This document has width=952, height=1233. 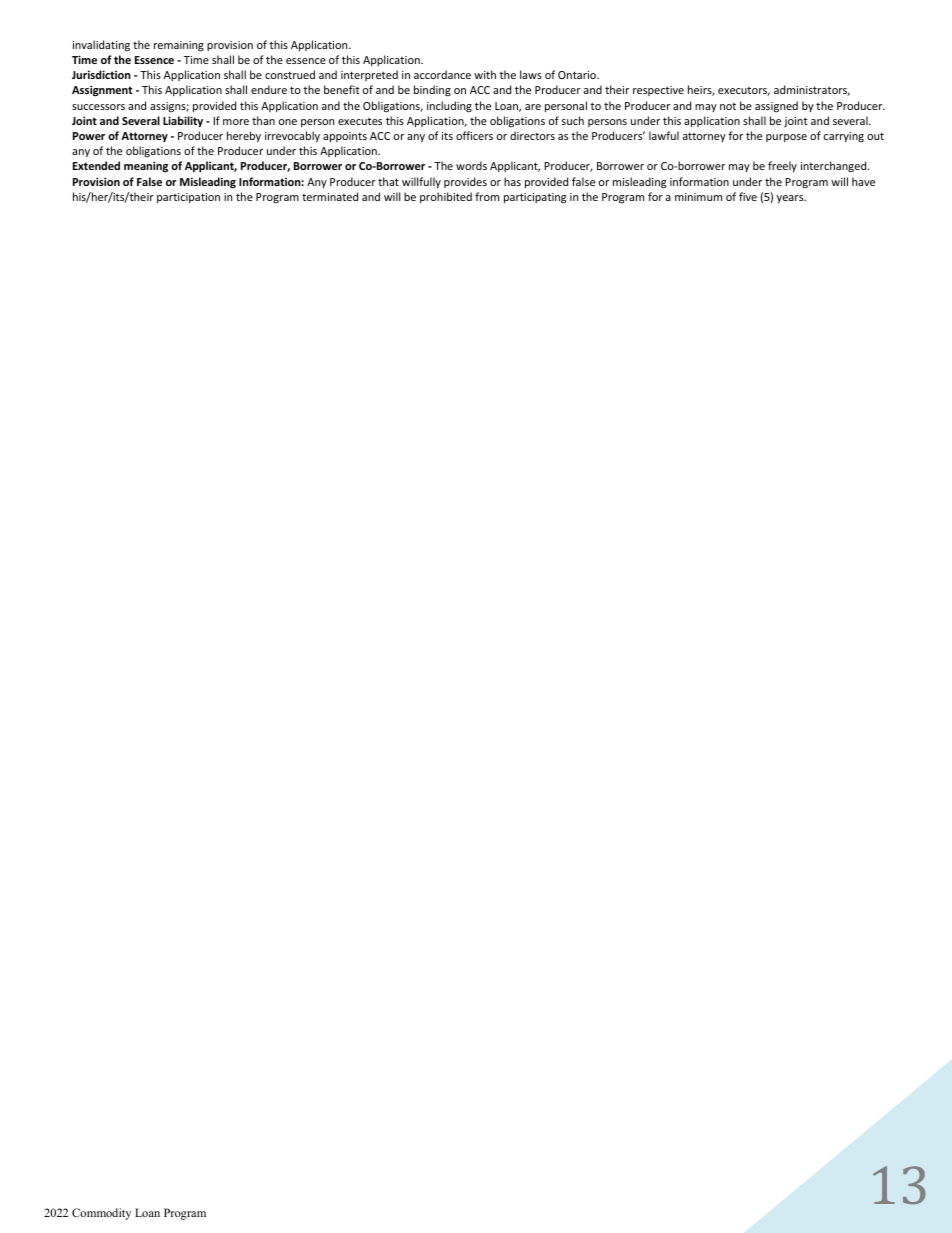 What do you see at coordinates (535, 198) in the document?
I see `participating` at bounding box center [535, 198].
